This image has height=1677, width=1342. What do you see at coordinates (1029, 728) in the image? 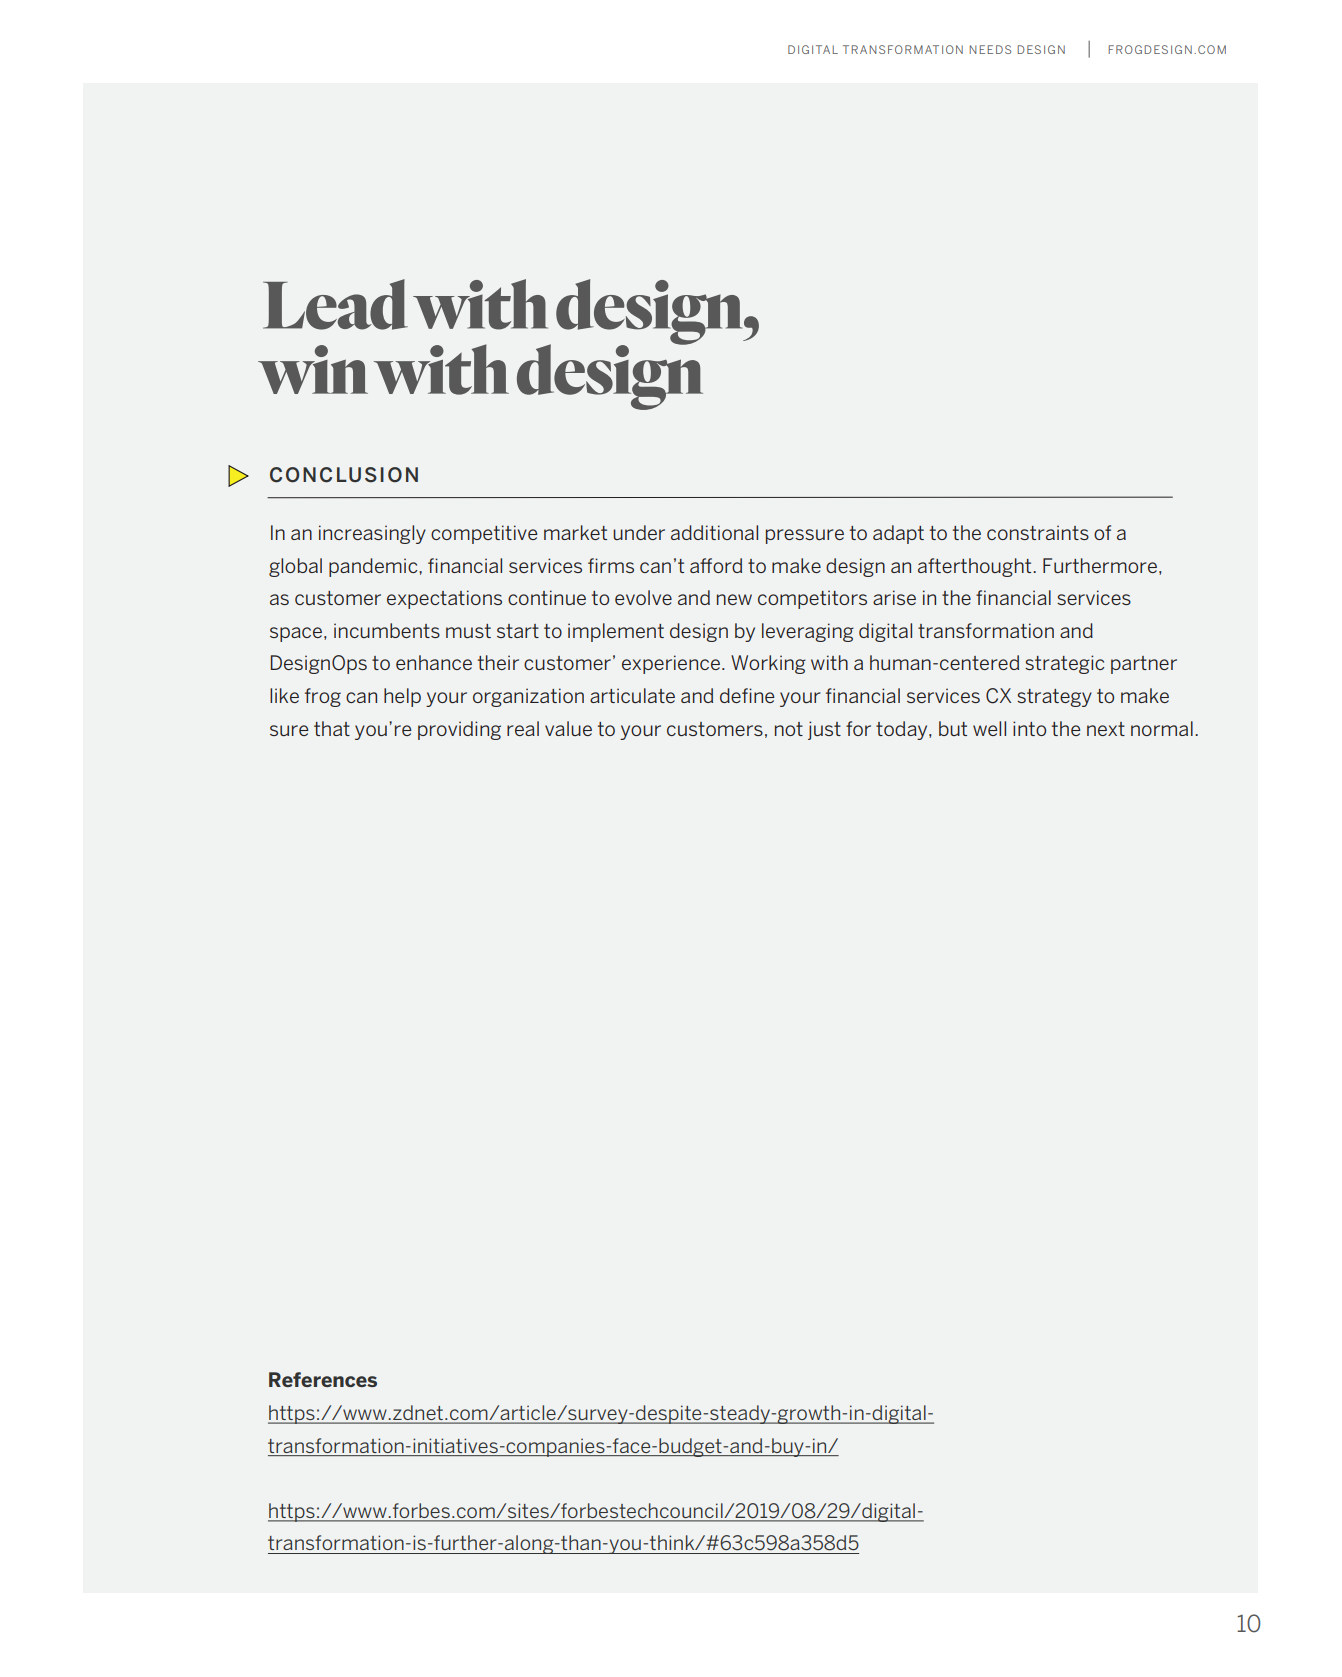
I see `into` at bounding box center [1029, 728].
